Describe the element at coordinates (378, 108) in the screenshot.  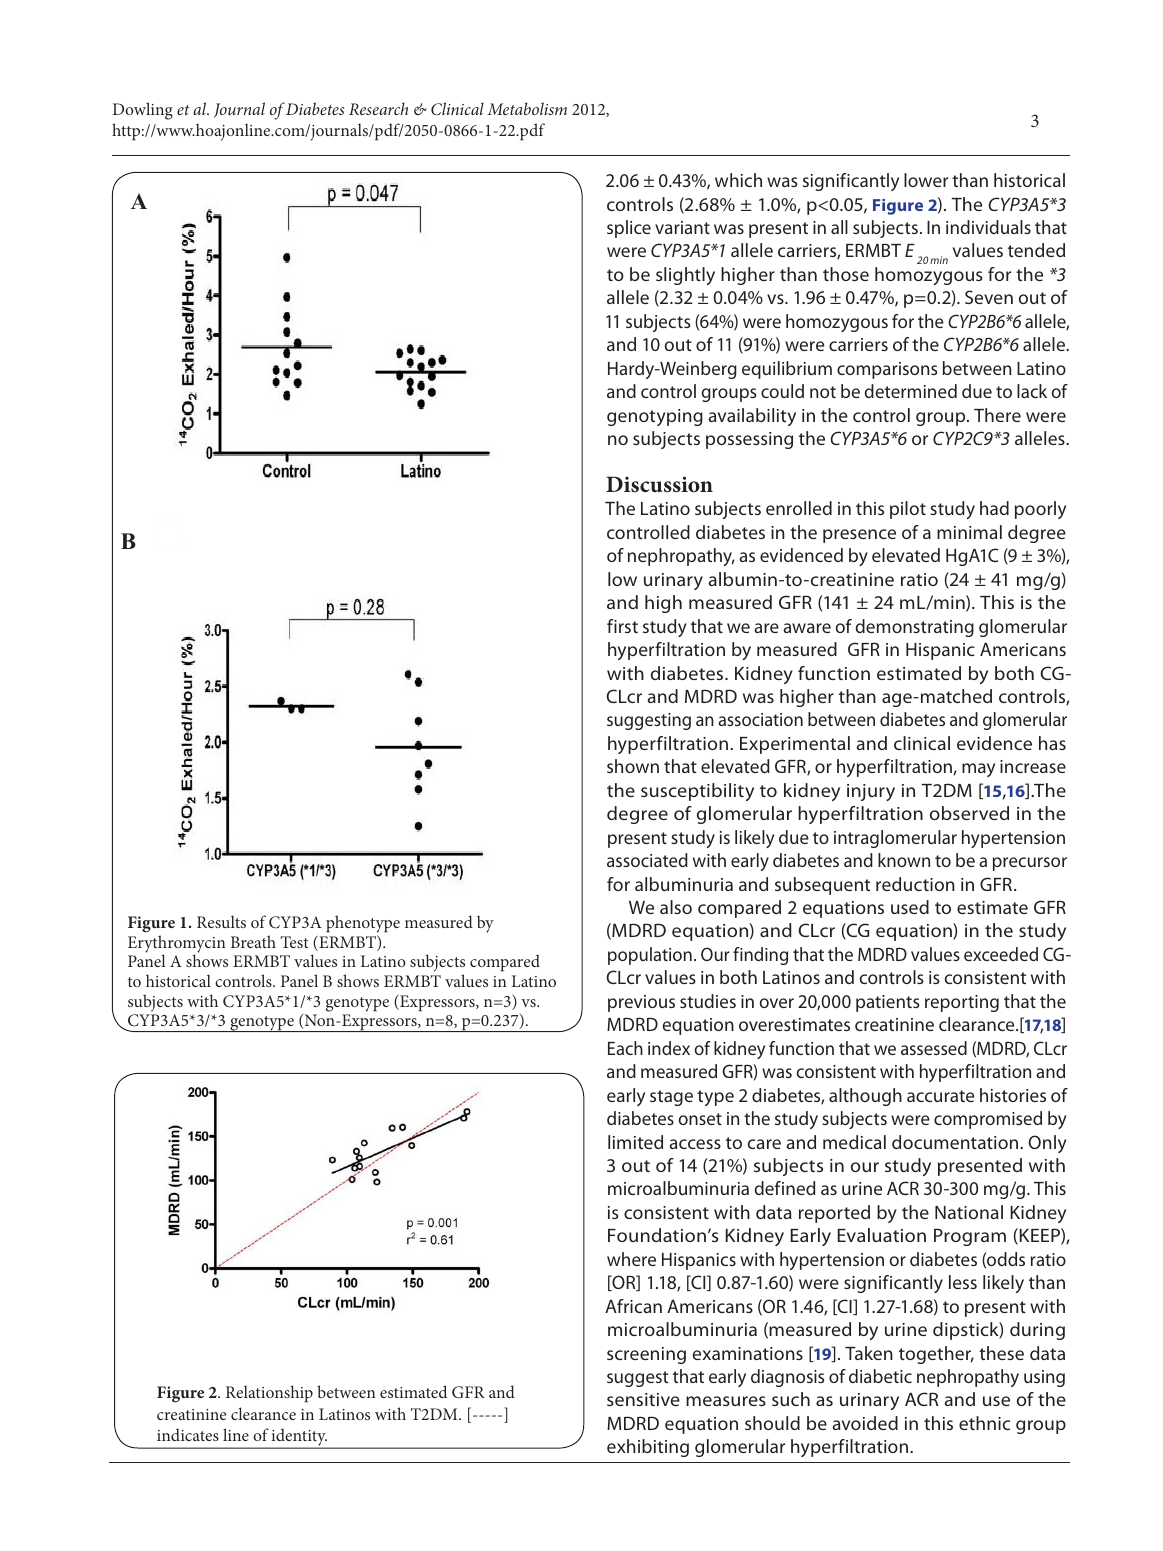
I see `Research` at that location.
